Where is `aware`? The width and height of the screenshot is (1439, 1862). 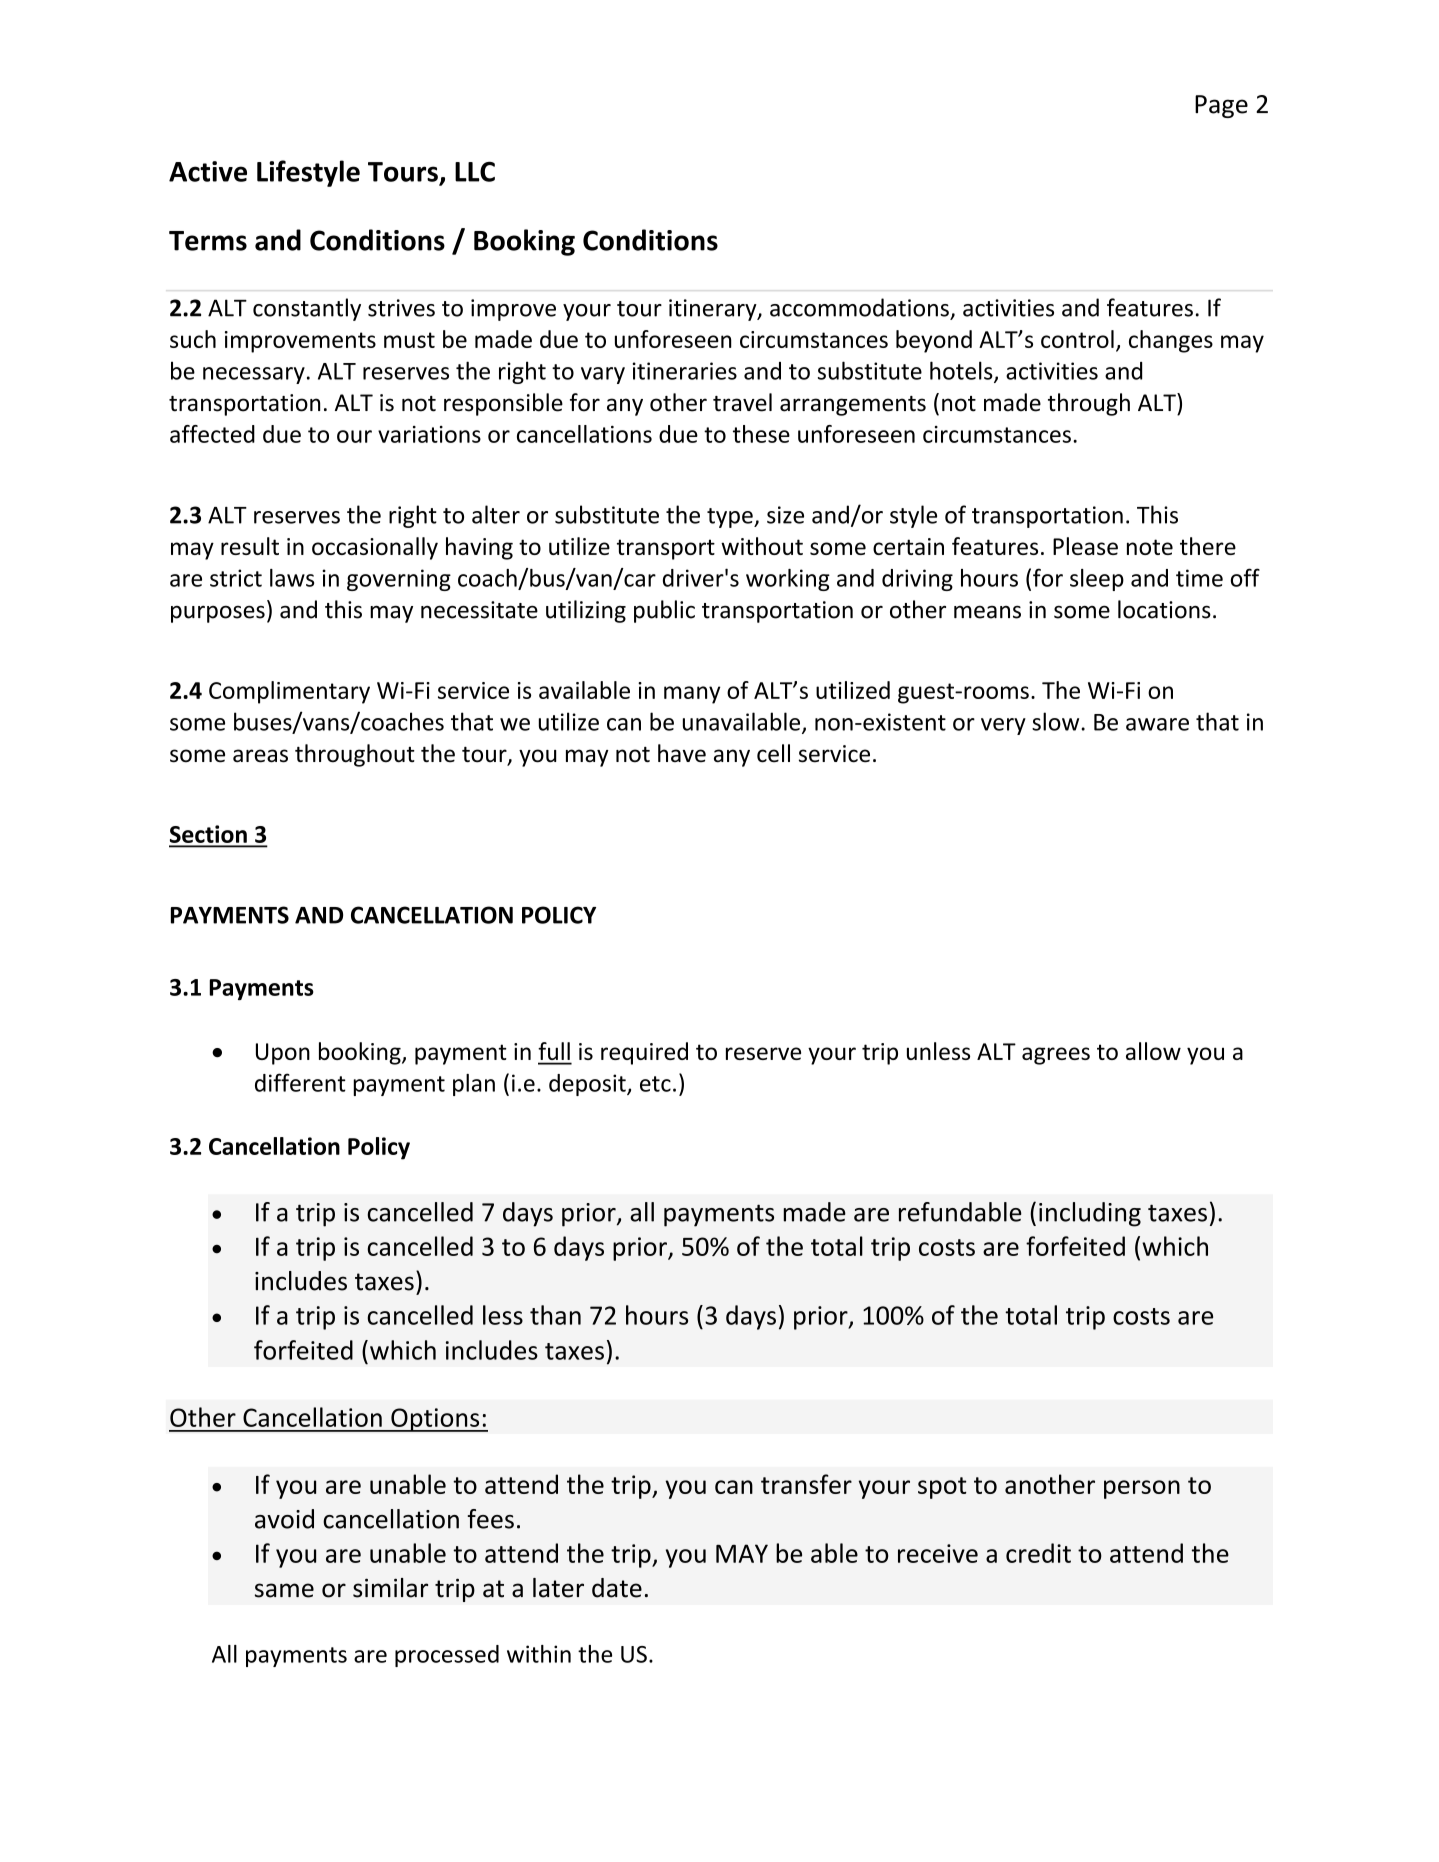
aware is located at coordinates (1157, 724).
